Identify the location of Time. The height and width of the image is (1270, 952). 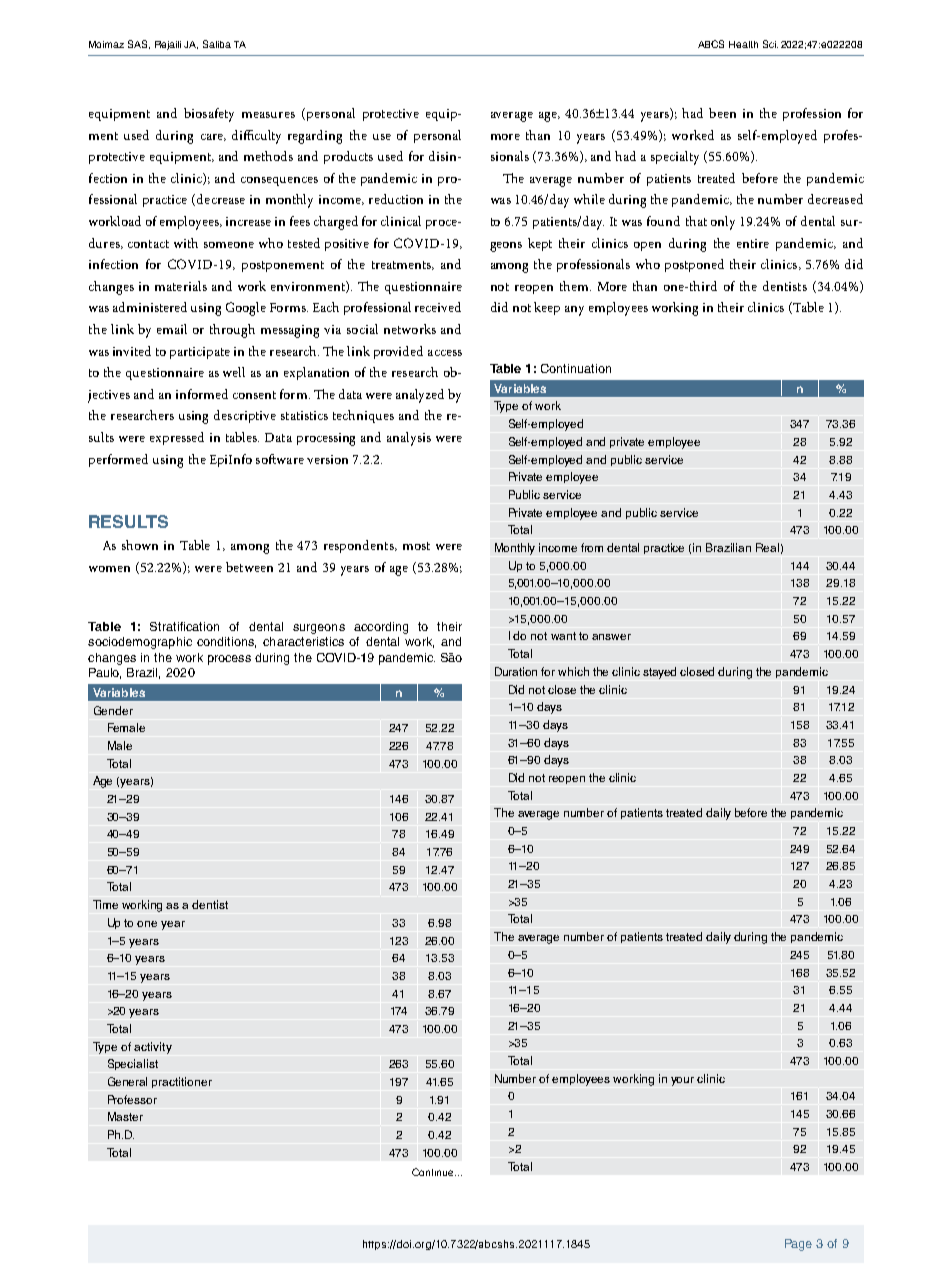
(105, 904).
